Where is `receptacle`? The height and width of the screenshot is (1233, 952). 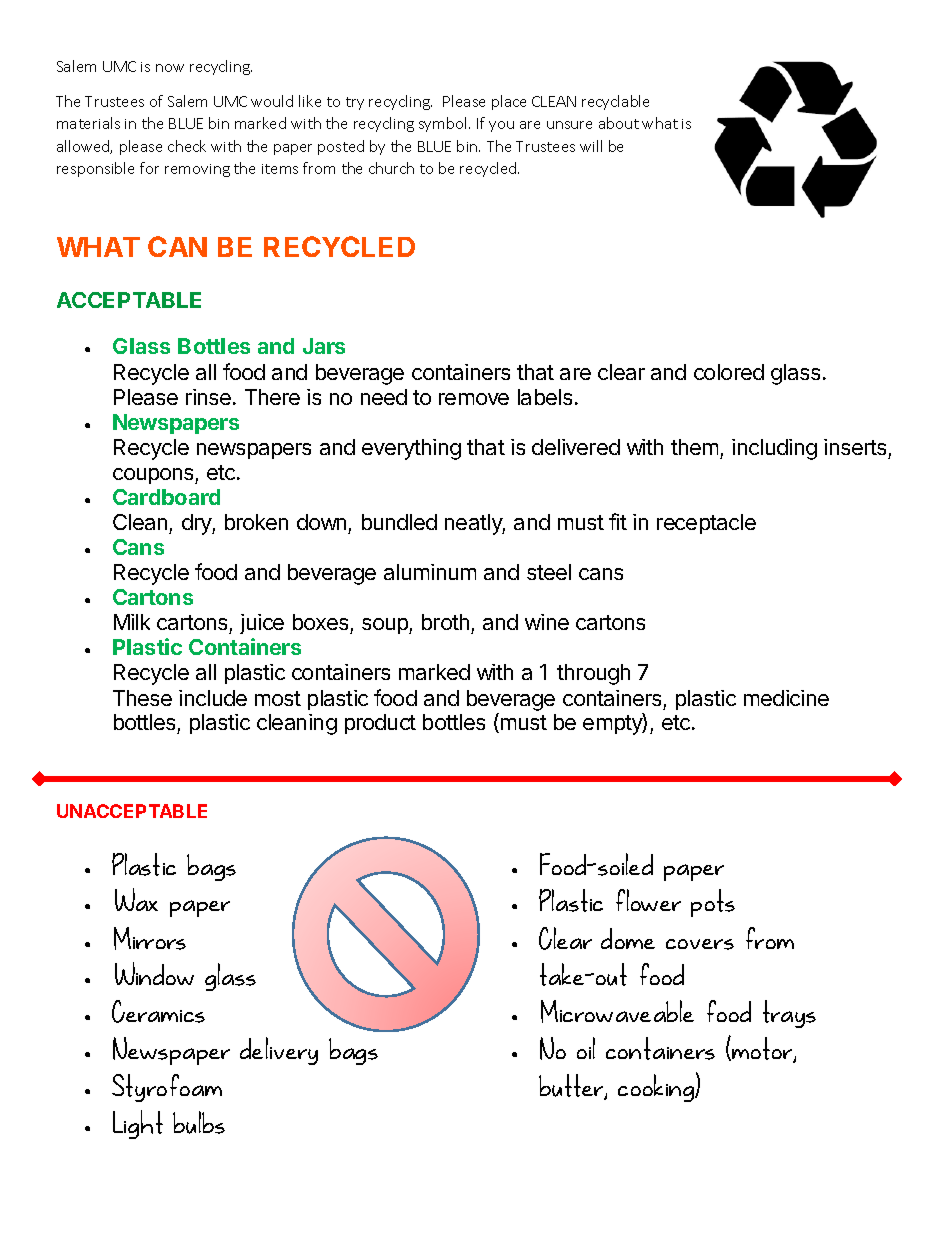 receptacle is located at coordinates (706, 524).
